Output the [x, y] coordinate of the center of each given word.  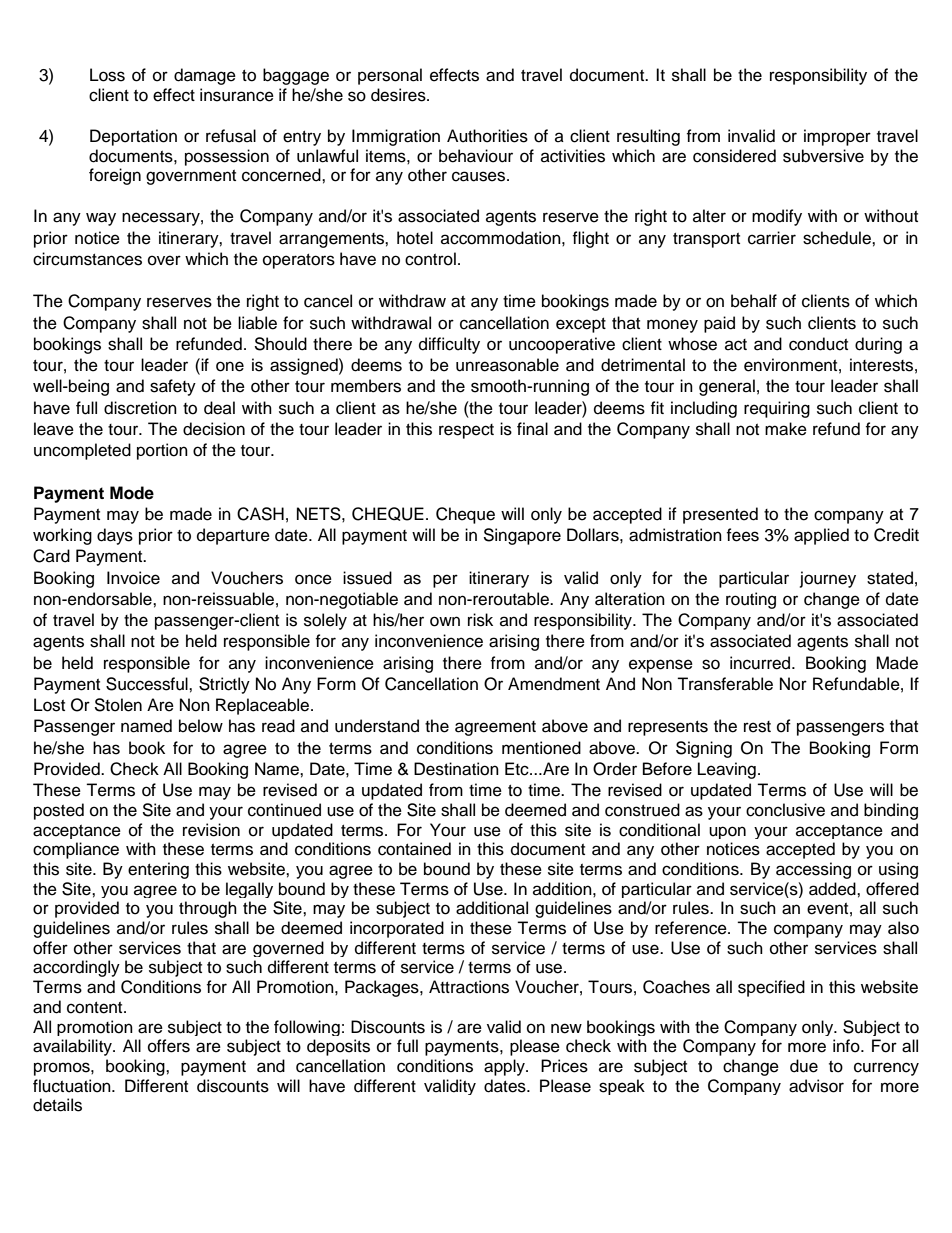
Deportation [133, 137]
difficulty [449, 345]
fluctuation [73, 1086]
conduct [818, 344]
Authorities [487, 136]
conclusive [785, 810]
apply [505, 1067]
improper [837, 137]
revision [211, 830]
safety [173, 387]
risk [480, 620]
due [804, 1066]
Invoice [133, 578]
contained [414, 849]
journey [828, 579]
